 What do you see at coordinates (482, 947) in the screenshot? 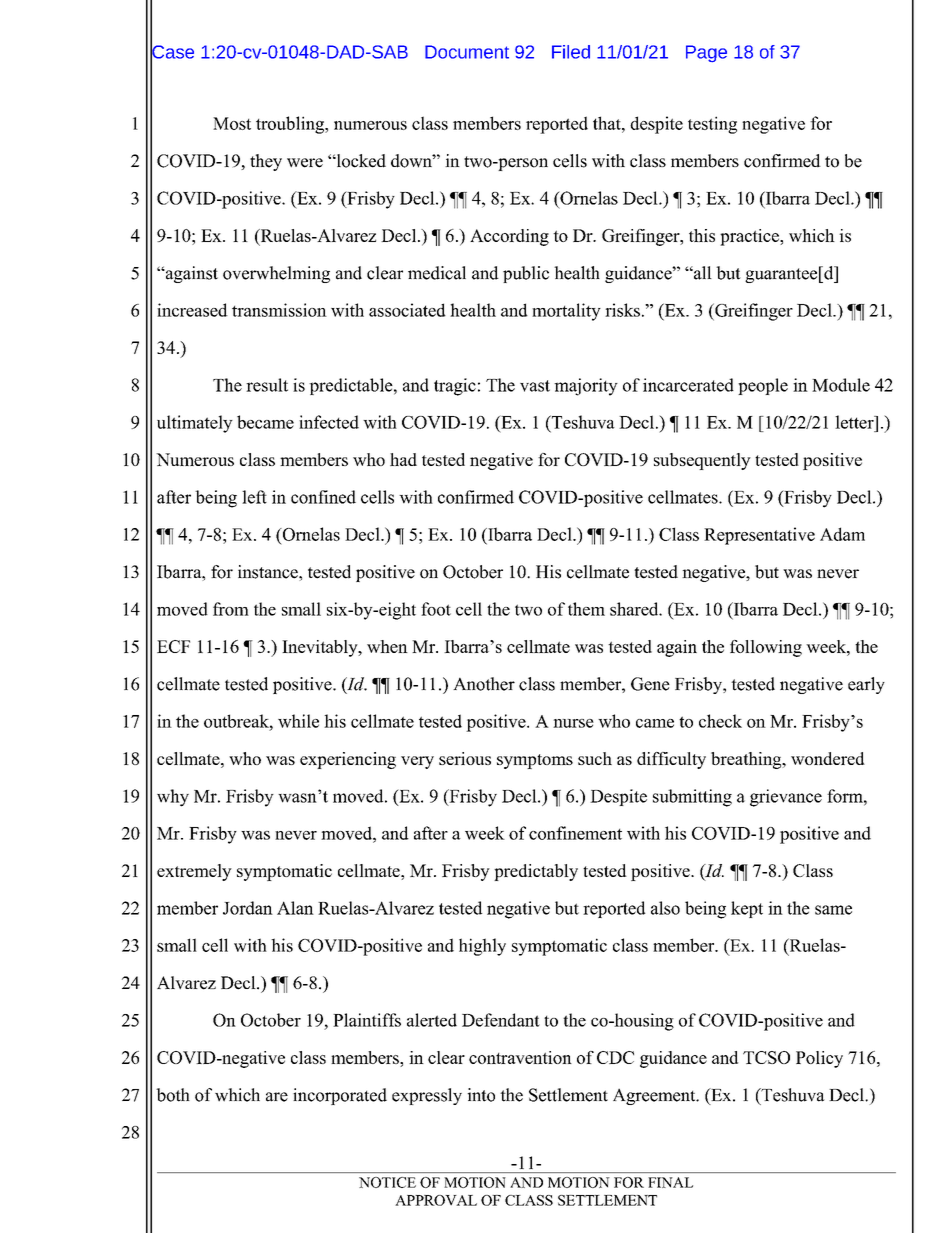
I see `highly` at bounding box center [482, 947].
